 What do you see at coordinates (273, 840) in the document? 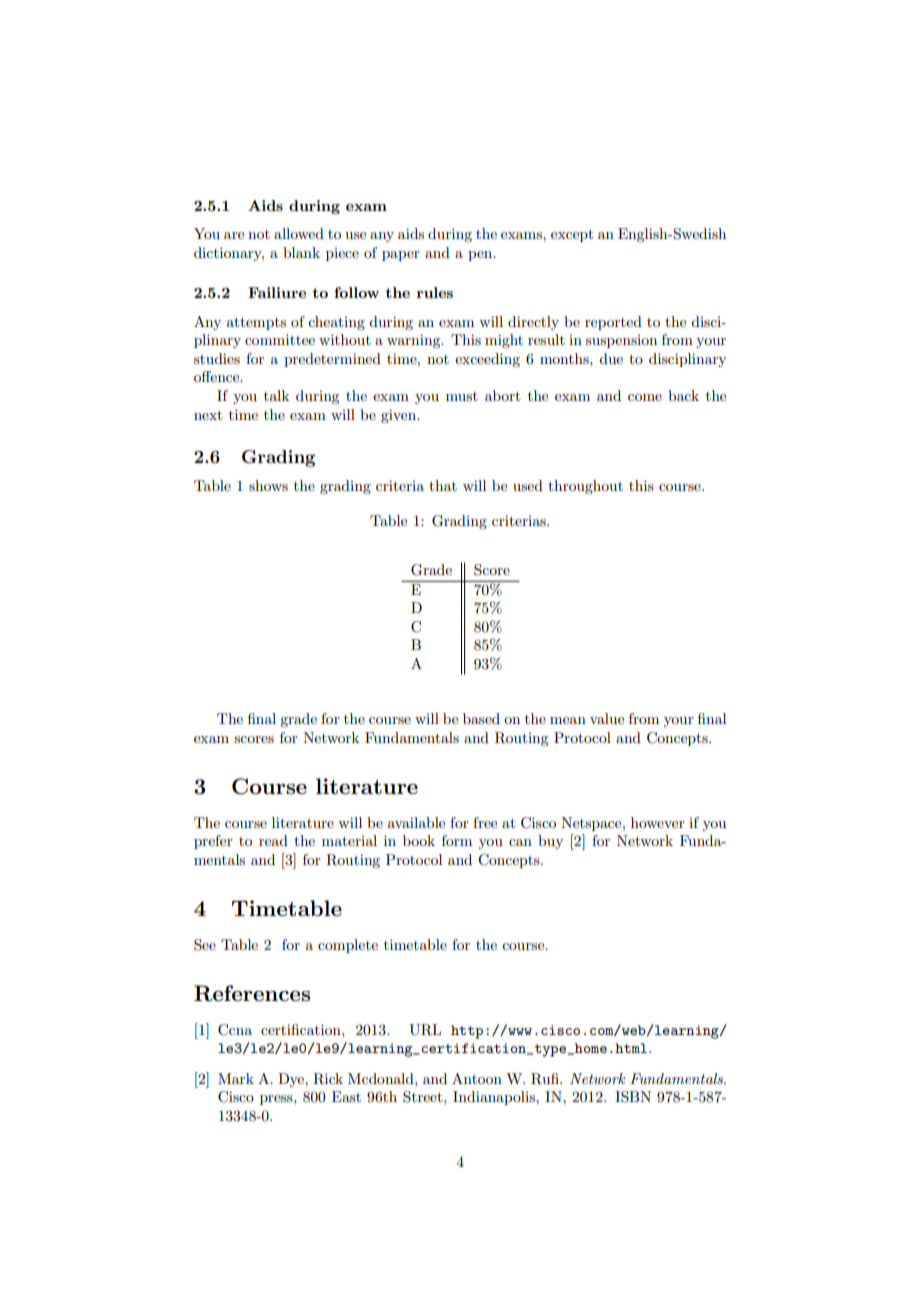
I see `read` at bounding box center [273, 840].
